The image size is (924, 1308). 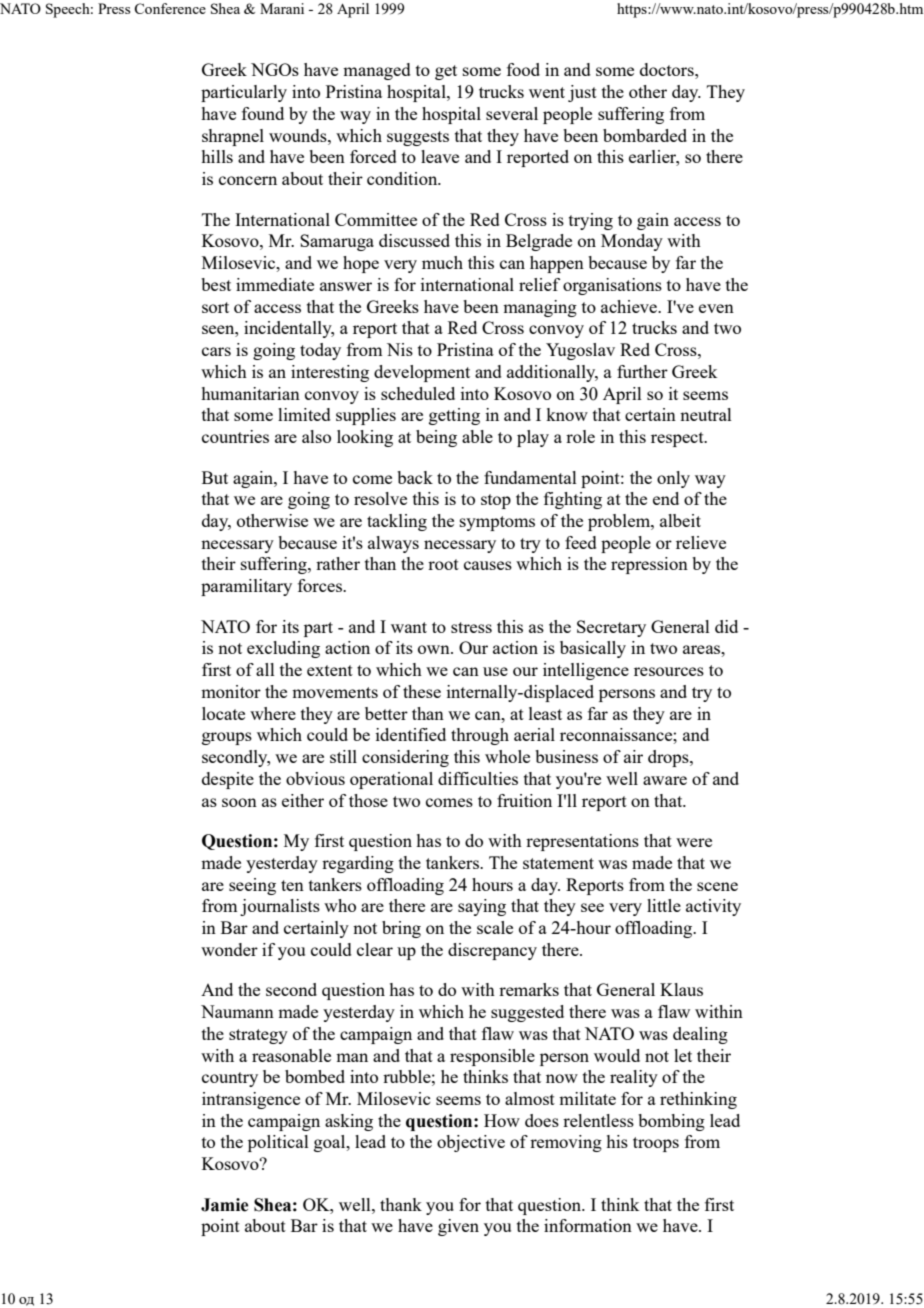 I want to click on saying, so click(x=482, y=907).
